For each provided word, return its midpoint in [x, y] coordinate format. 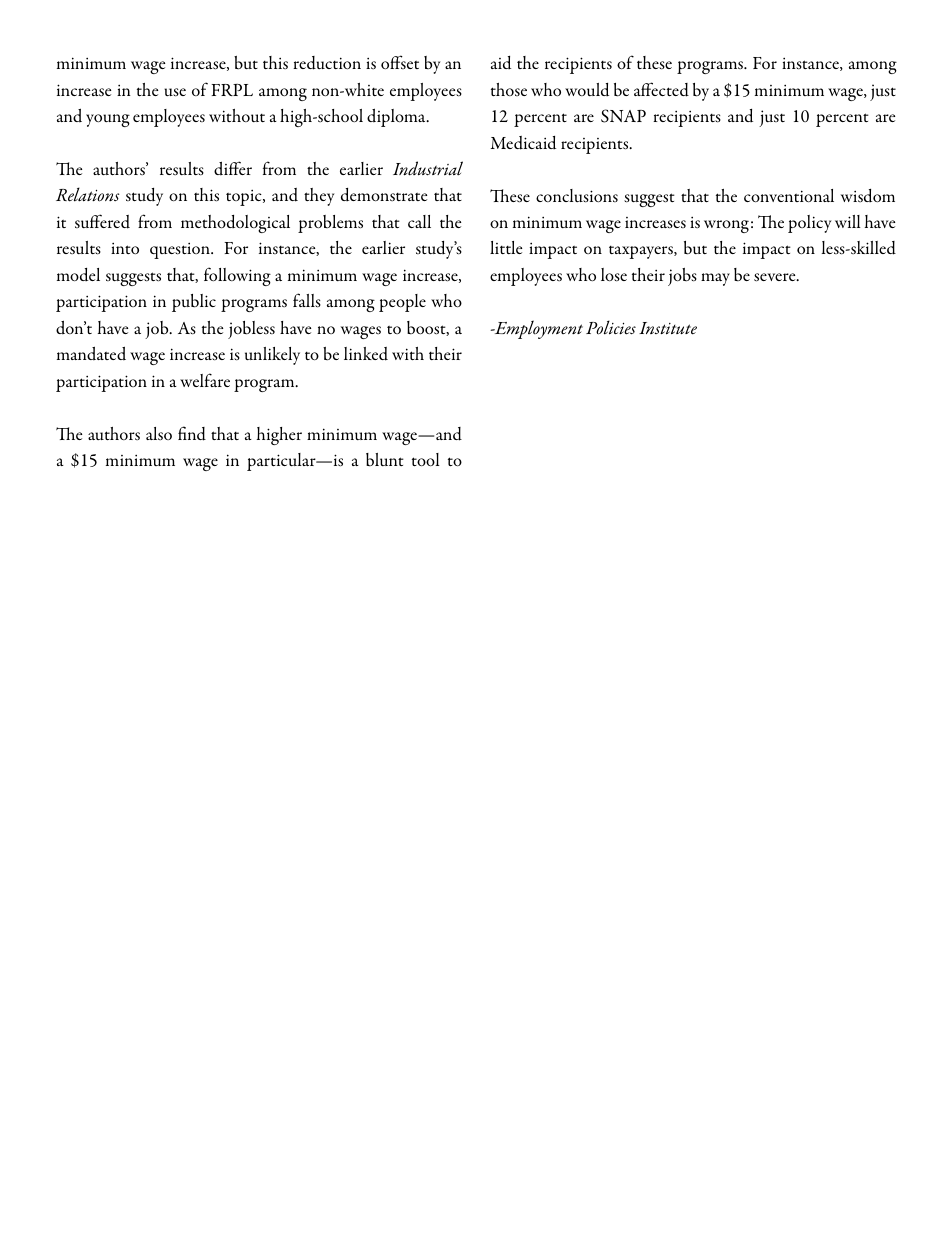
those [509, 89]
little [506, 247]
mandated [91, 353]
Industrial [428, 168]
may [715, 279]
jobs [682, 277]
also [159, 433]
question [181, 251]
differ [233, 168]
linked [366, 354]
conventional [789, 195]
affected [661, 89]
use [175, 92]
